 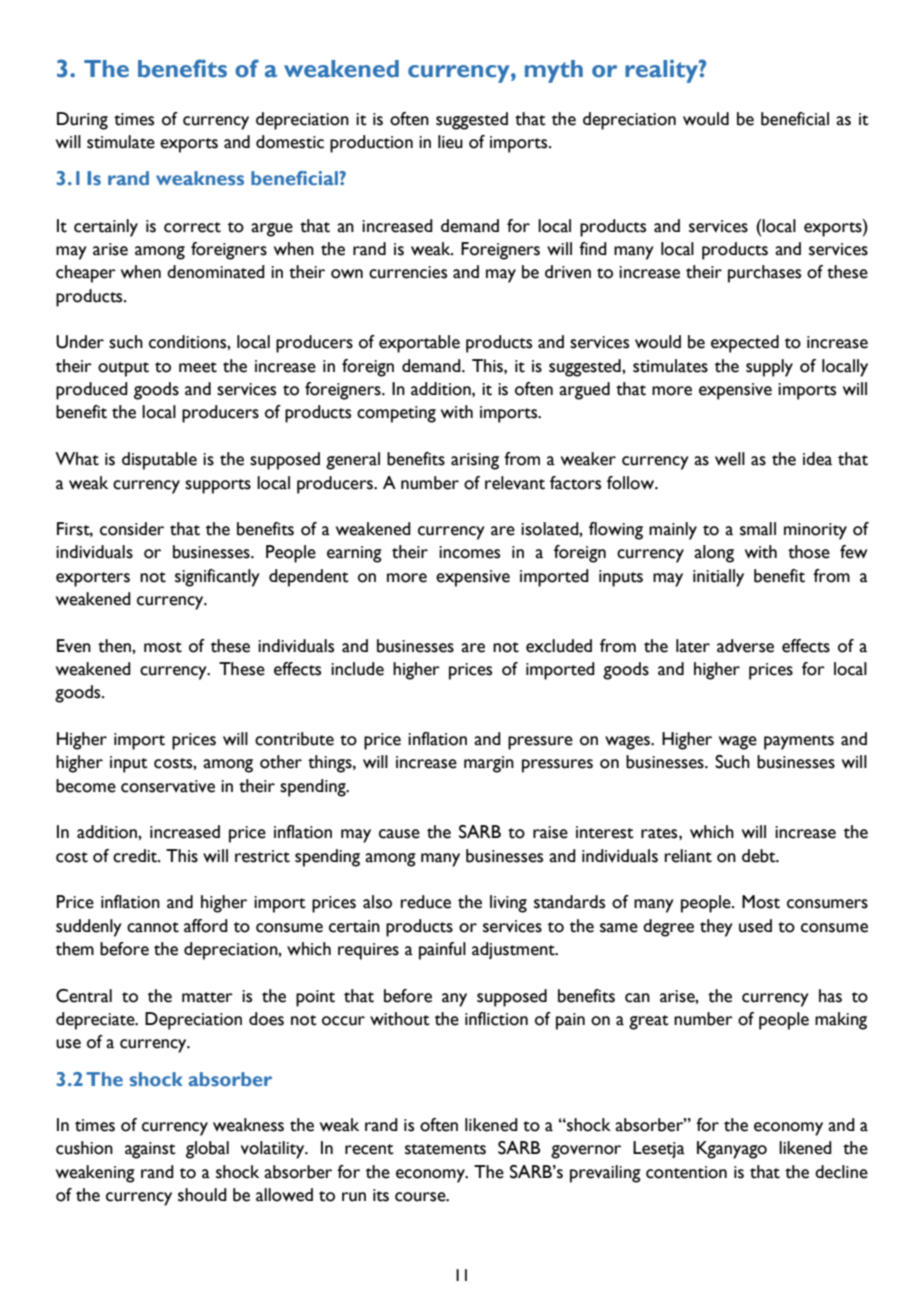 I want to click on reduce, so click(x=426, y=902).
